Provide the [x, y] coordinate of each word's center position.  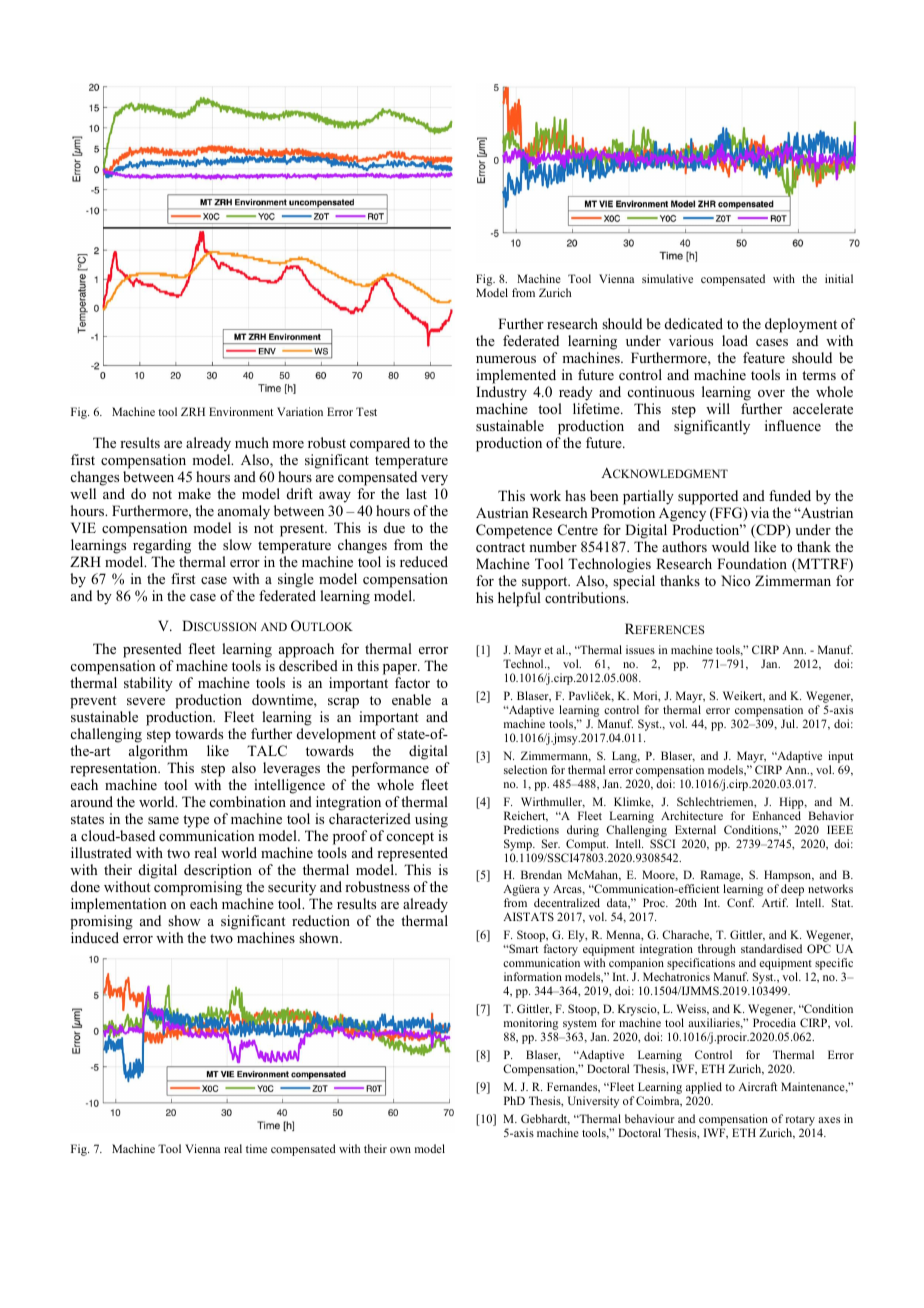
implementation [119, 905]
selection [525, 769]
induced [95, 937]
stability [148, 684]
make [194, 493]
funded [790, 495]
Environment [241, 411]
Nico [735, 580]
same [163, 820]
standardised [771, 948]
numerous [506, 359]
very [434, 480]
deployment [801, 325]
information [533, 976]
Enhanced [776, 815]
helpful [519, 599]
